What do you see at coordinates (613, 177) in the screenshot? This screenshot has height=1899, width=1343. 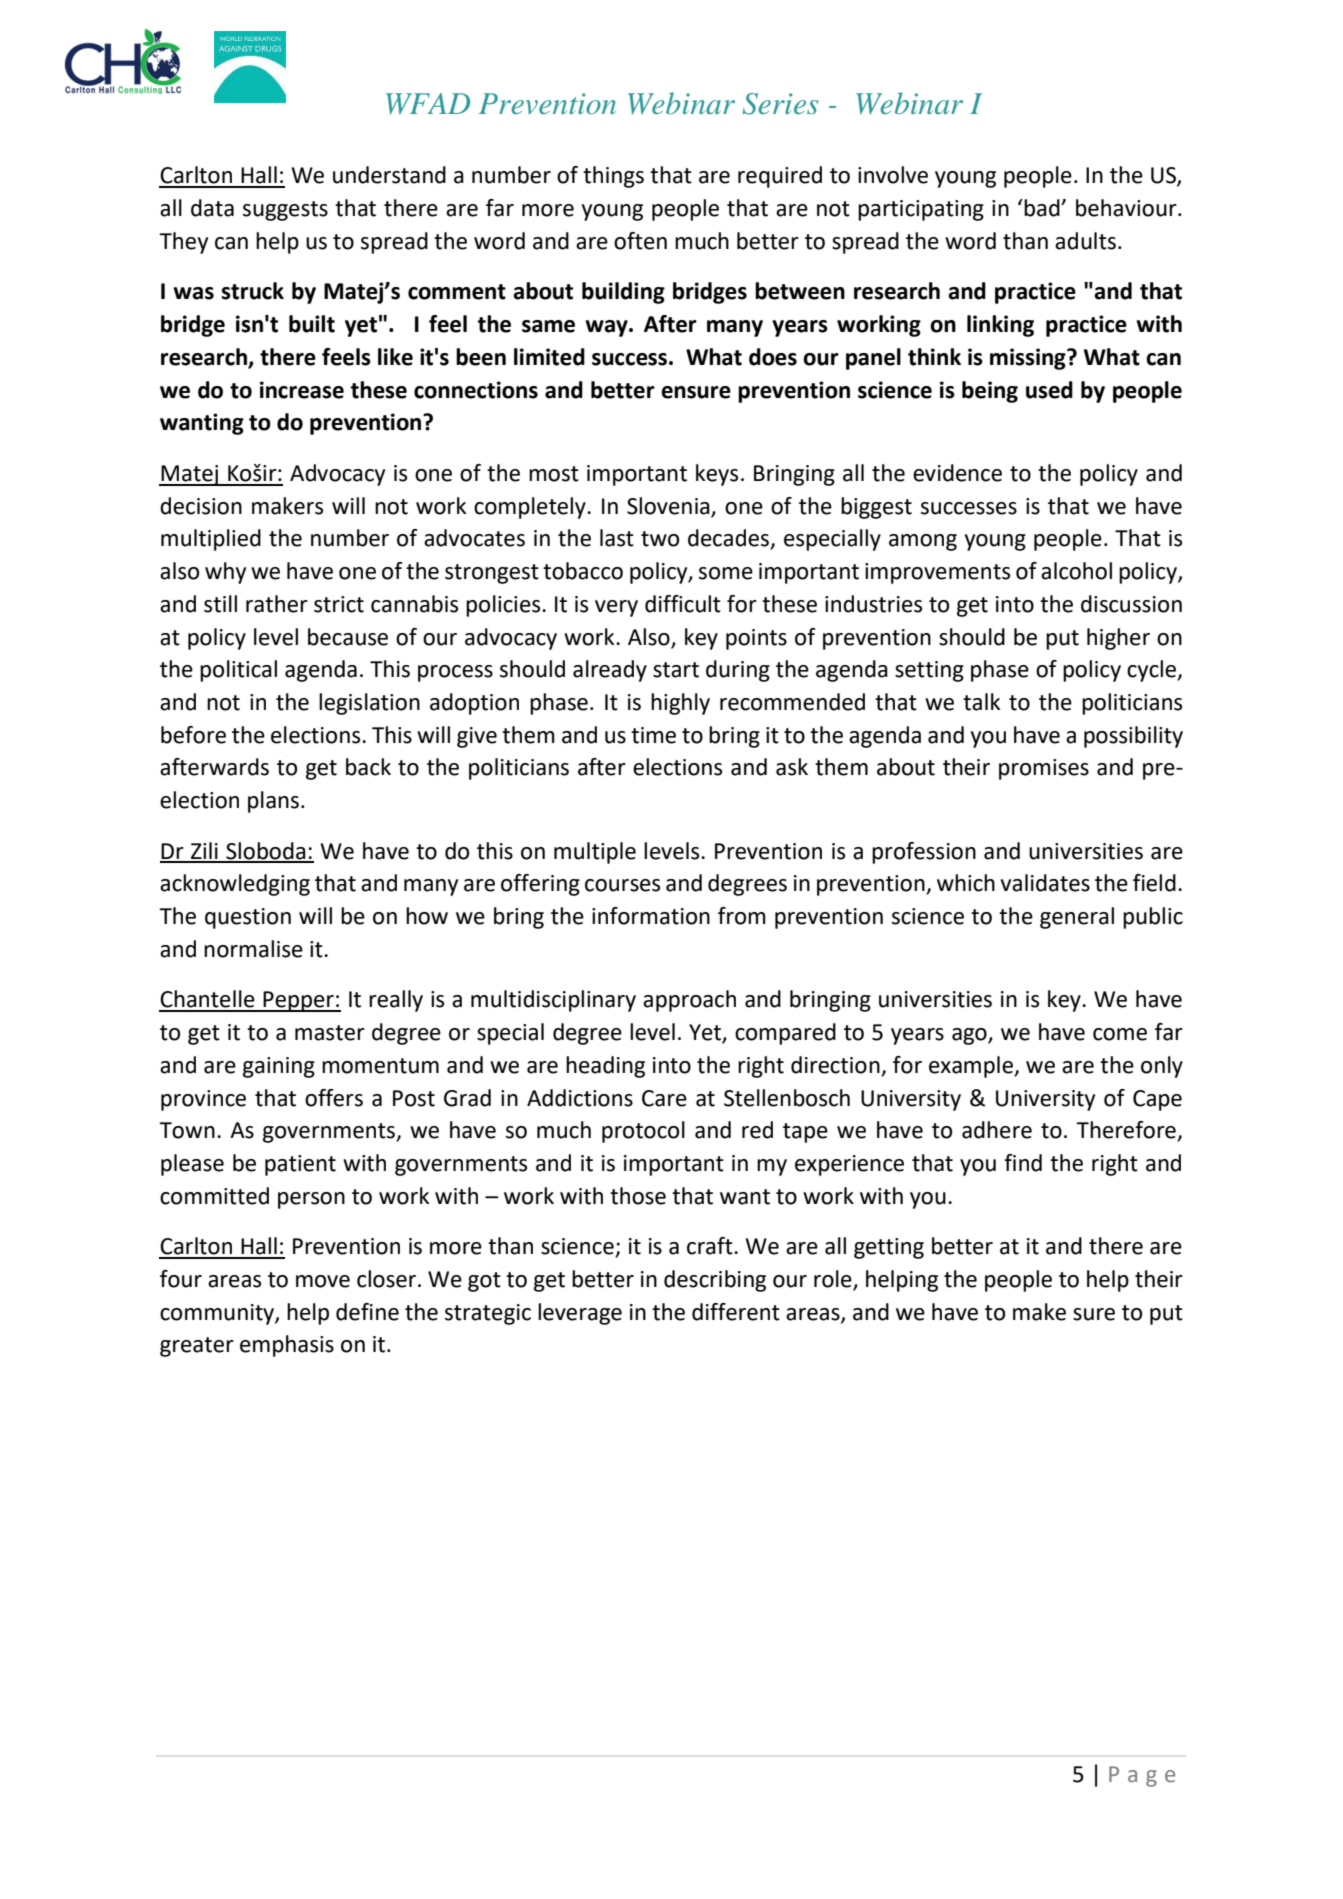 I see `things` at bounding box center [613, 177].
